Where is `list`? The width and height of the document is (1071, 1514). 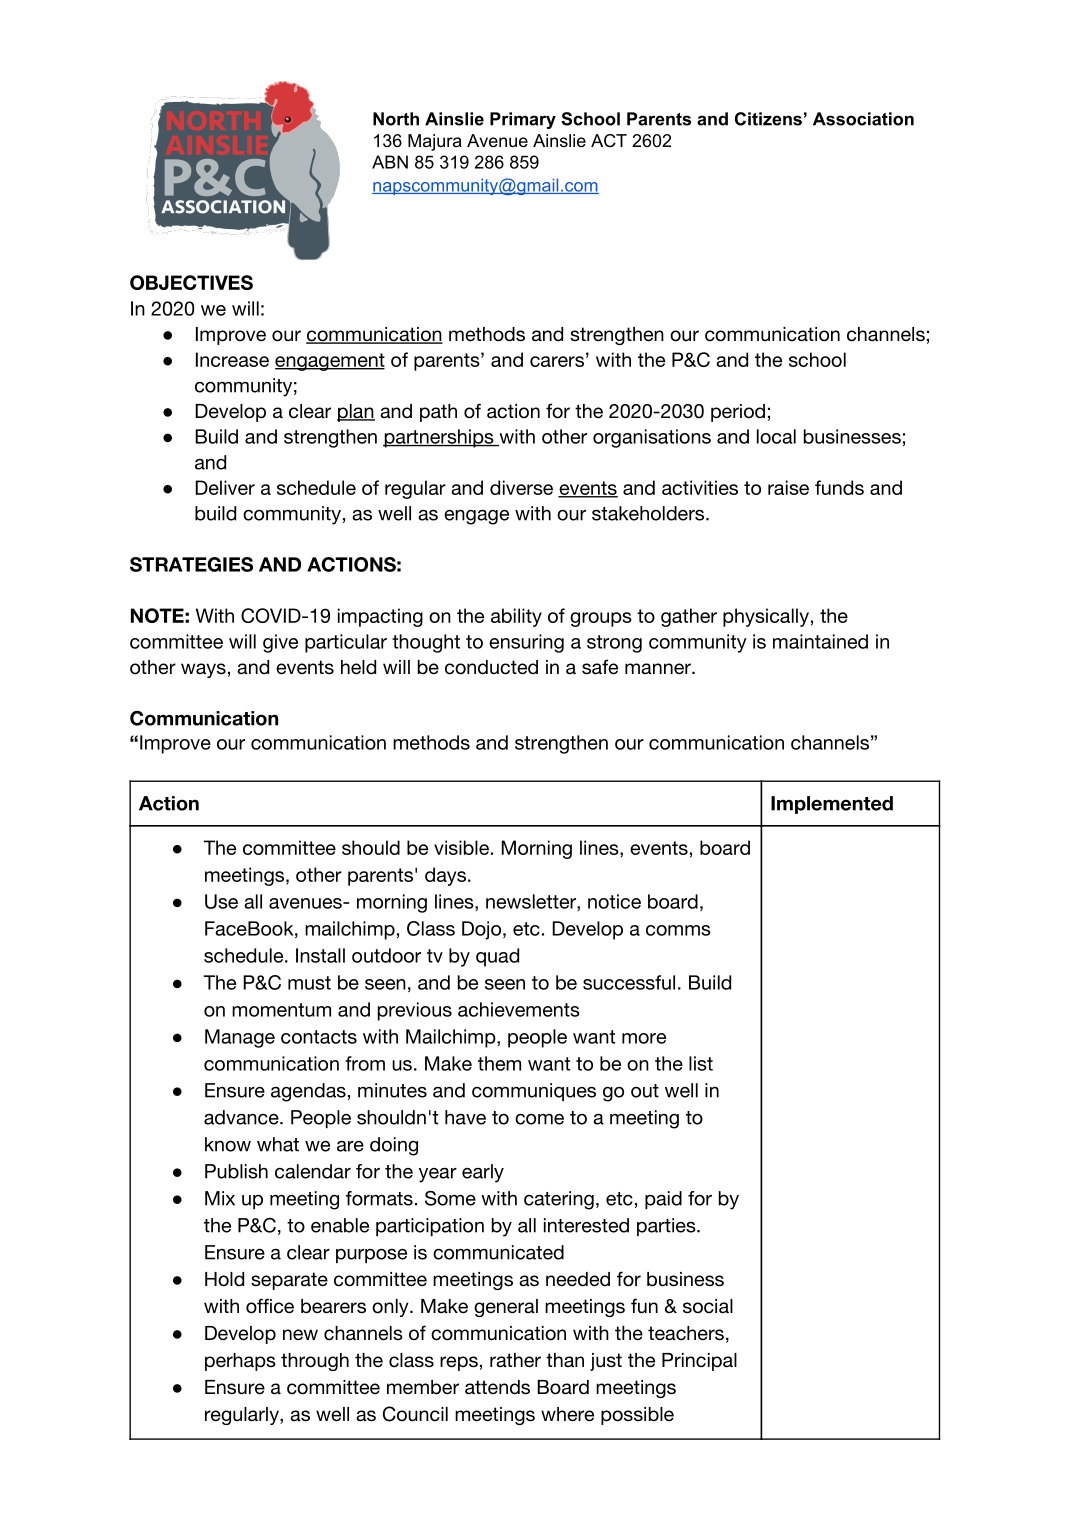
list is located at coordinates (701, 1063).
